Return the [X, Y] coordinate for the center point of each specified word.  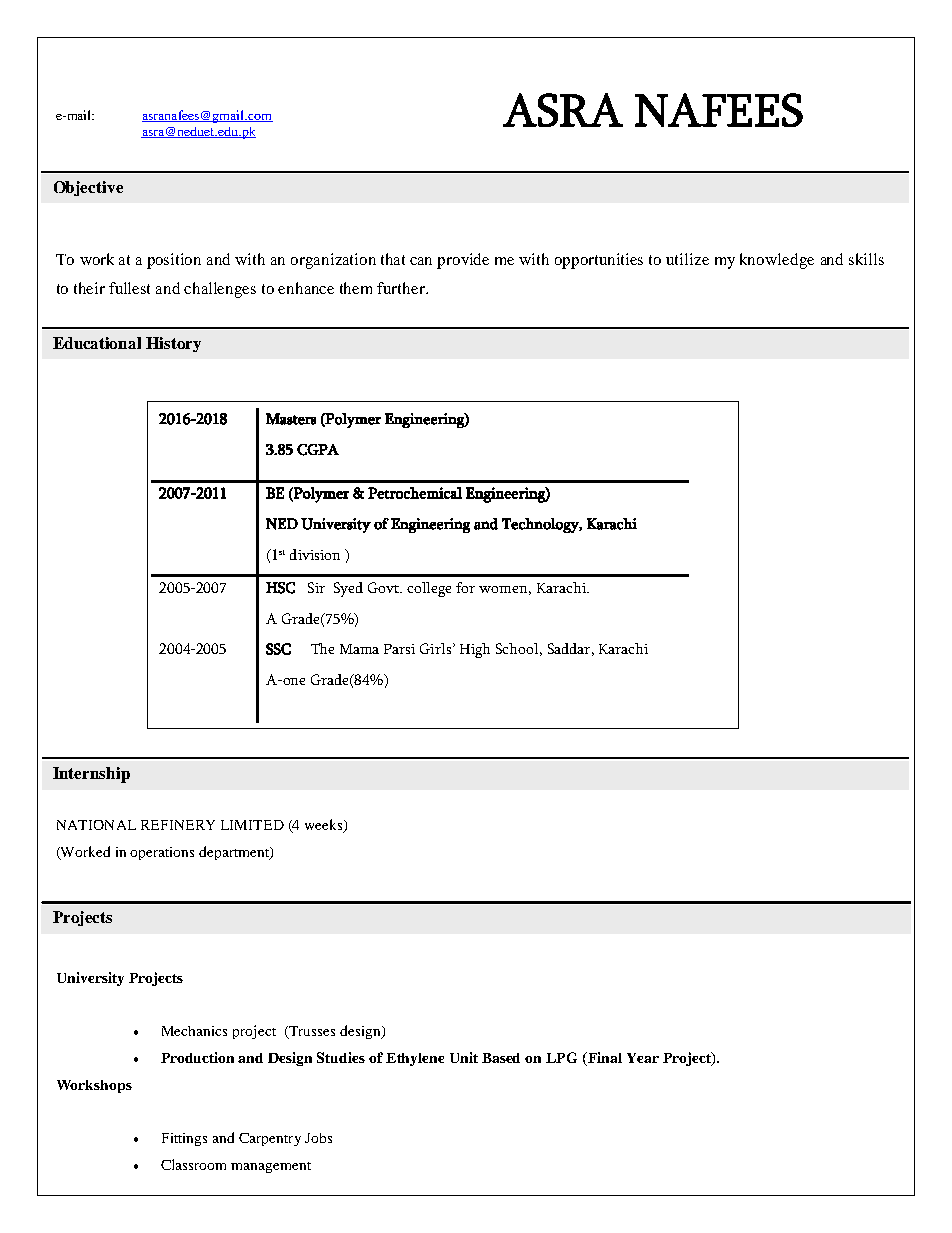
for [465, 587]
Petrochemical [415, 493]
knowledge [777, 261]
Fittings [184, 1139]
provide [463, 261]
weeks [325, 826]
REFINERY [178, 825]
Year [643, 1058]
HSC [280, 588]
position [174, 261]
